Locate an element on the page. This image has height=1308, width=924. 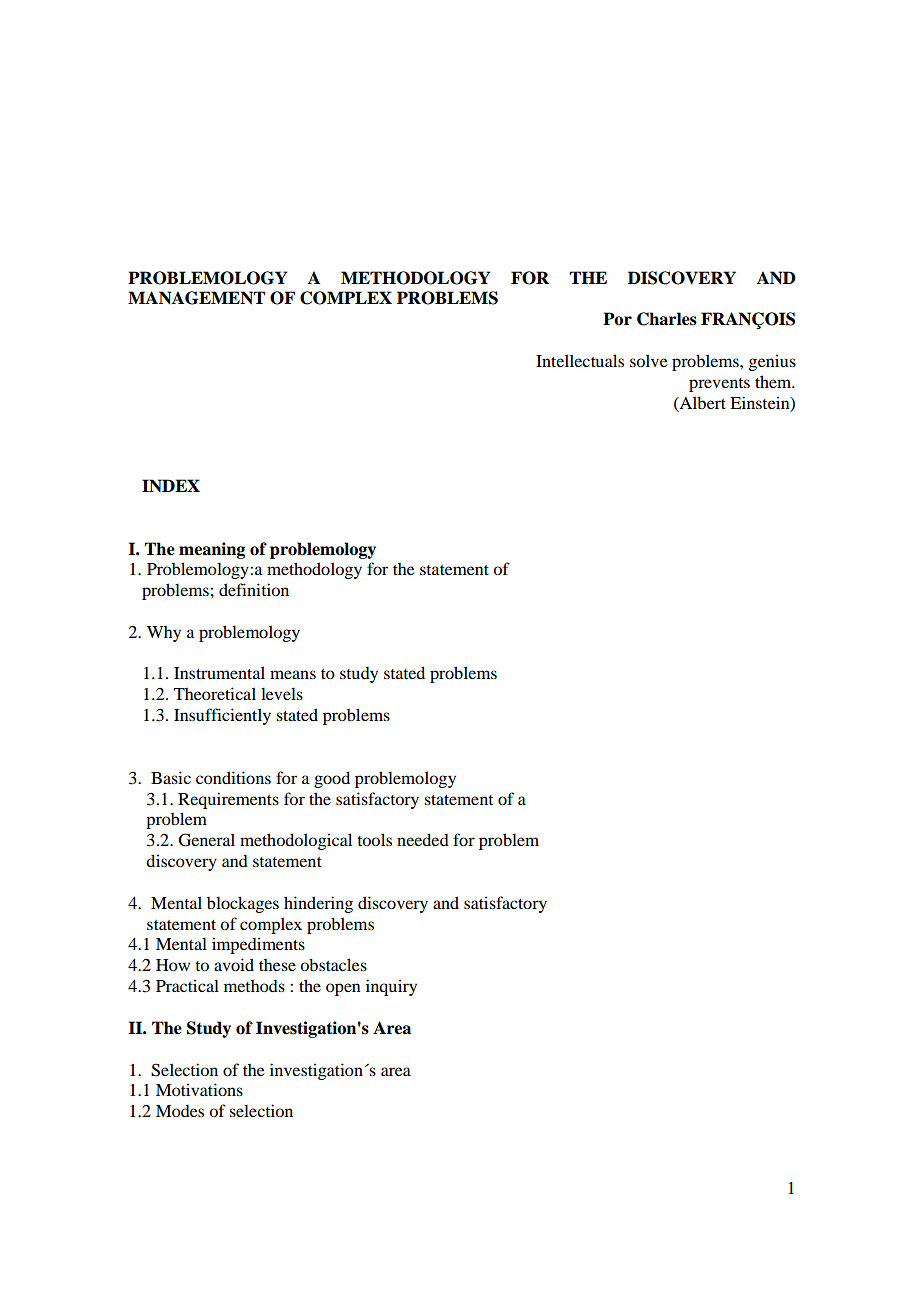
General is located at coordinates (207, 840).
